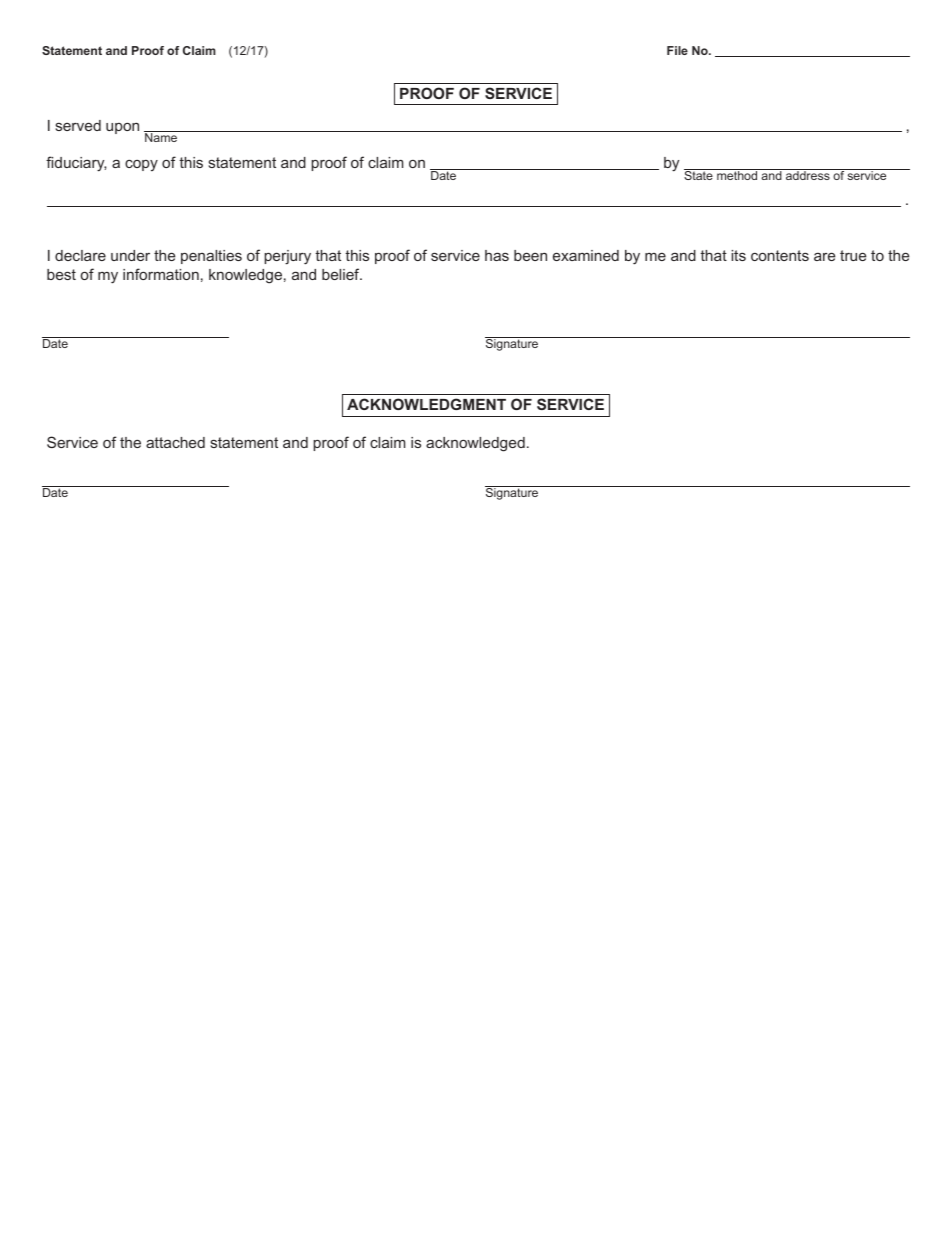 This screenshot has width=952, height=1233. What do you see at coordinates (175, 442) in the screenshot?
I see `attached` at bounding box center [175, 442].
